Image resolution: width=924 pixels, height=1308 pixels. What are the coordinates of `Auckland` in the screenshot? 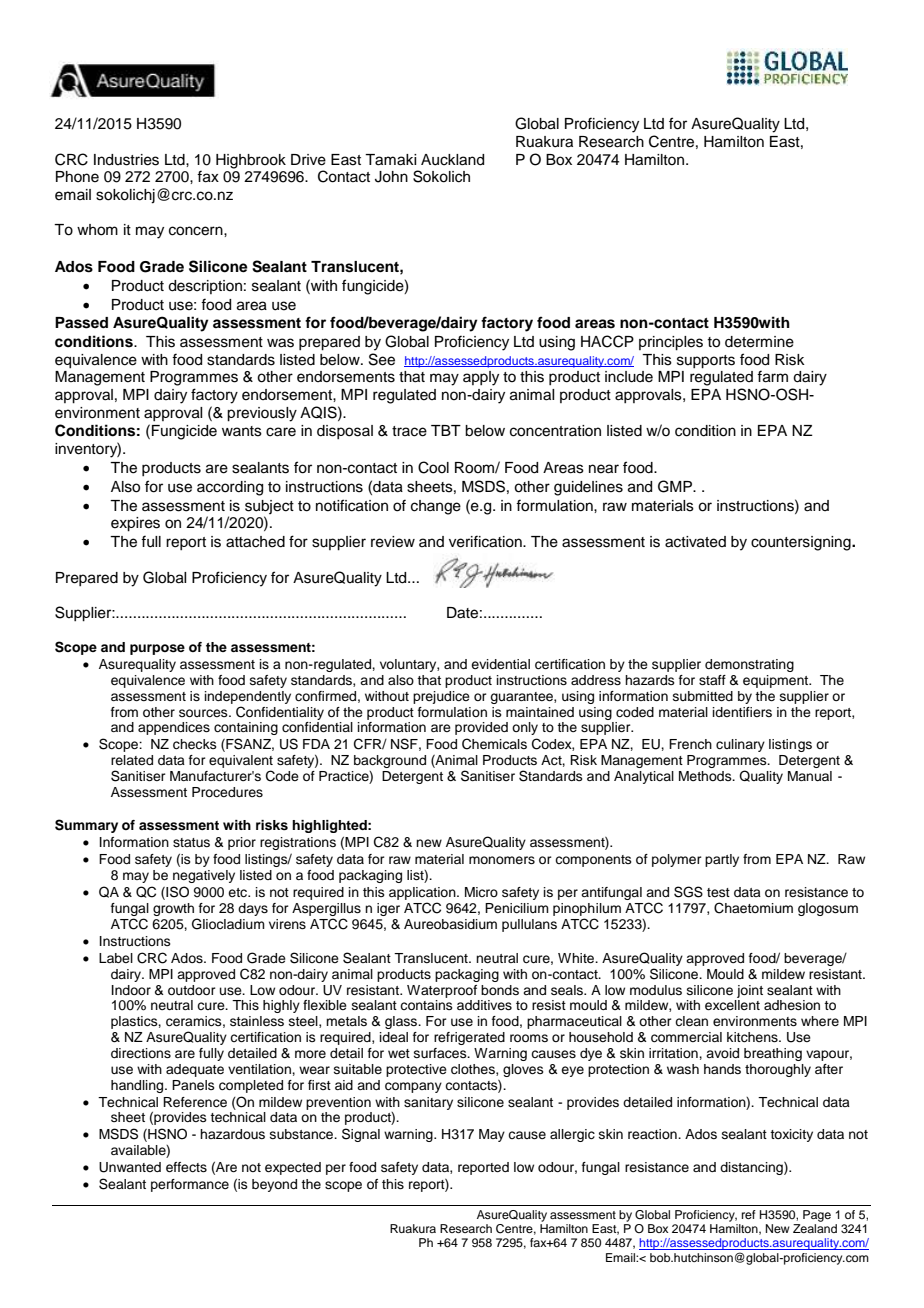 It's located at (452, 160).
